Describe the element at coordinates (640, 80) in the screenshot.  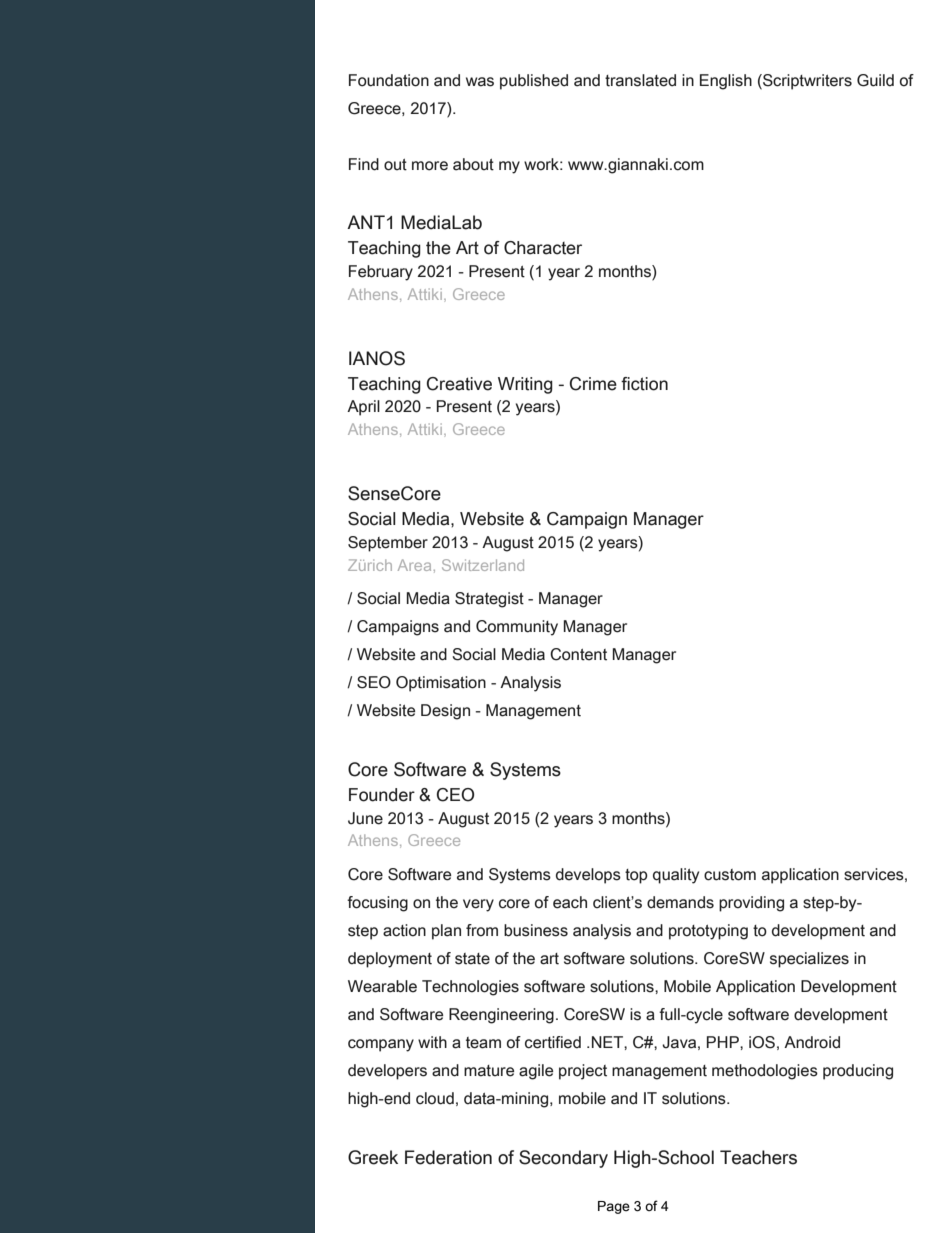
I see `translated` at that location.
